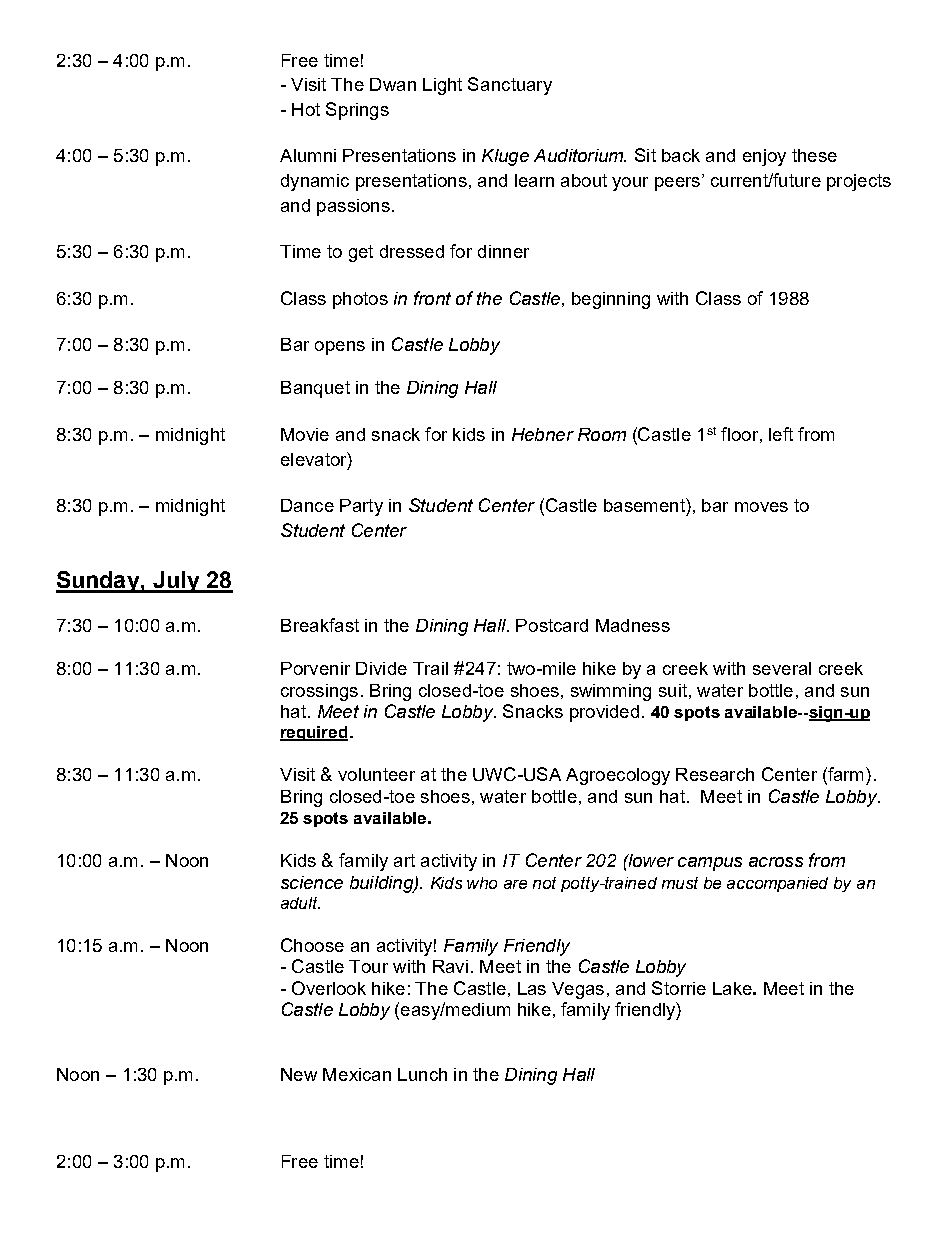 The image size is (952, 1233). I want to click on enjoy, so click(764, 157).
